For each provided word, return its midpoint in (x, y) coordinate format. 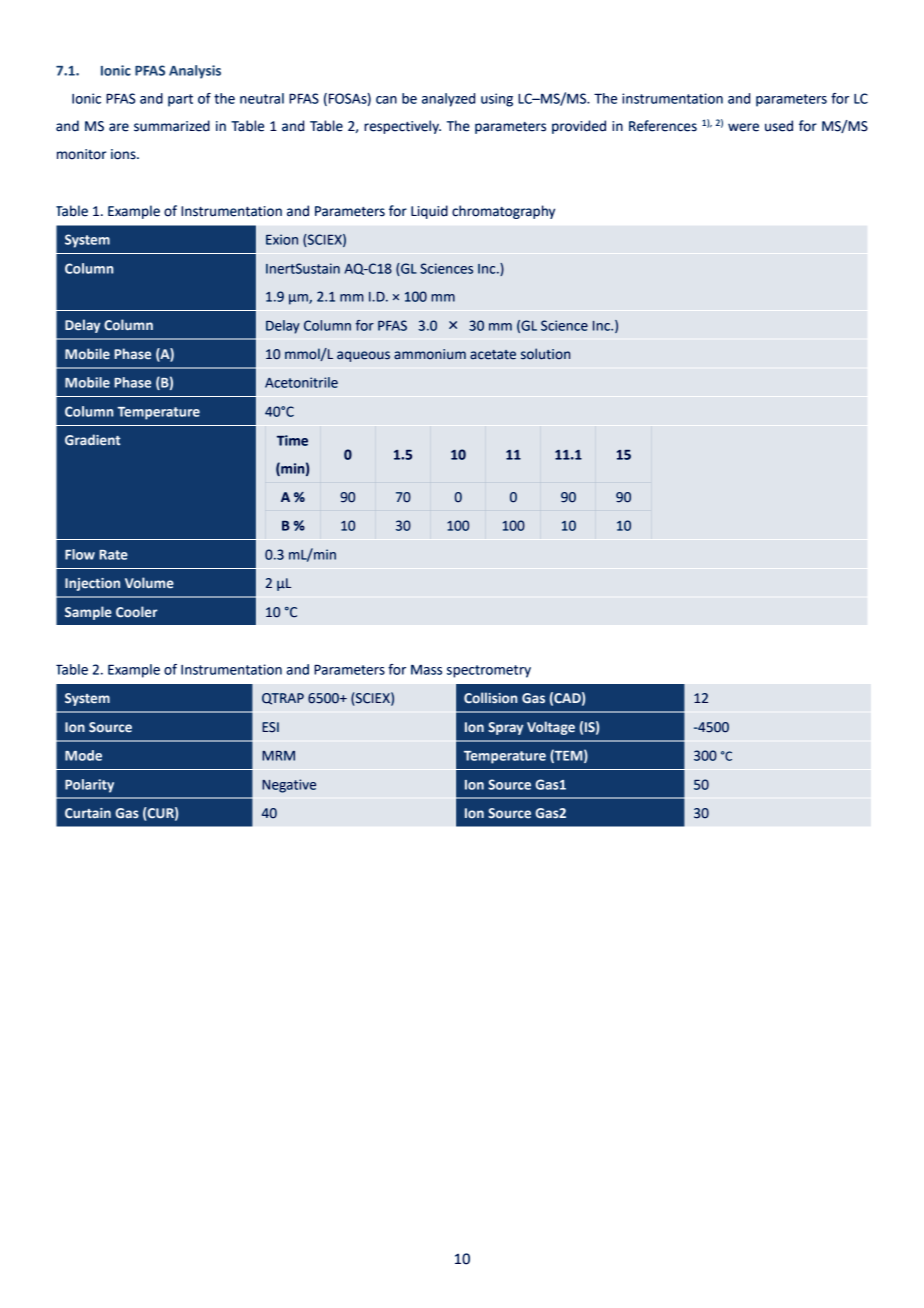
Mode (83, 755)
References (663, 126)
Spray (505, 728)
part (180, 100)
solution (545, 354)
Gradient (93, 440)
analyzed (448, 100)
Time (292, 440)
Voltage (551, 728)
